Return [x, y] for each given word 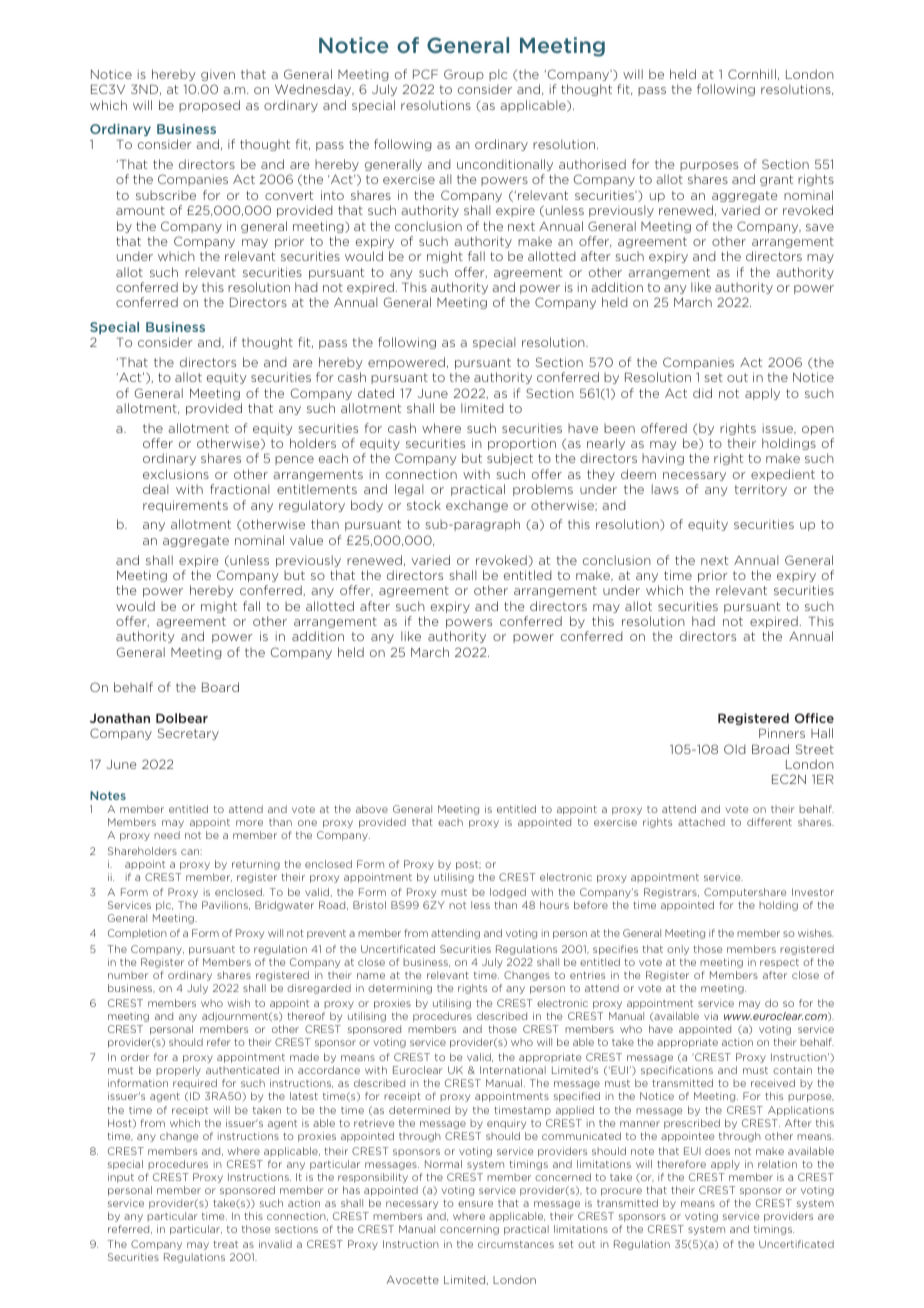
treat [225, 1244]
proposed [209, 106]
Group [464, 75]
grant [776, 180]
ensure [475, 1204]
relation [777, 1164]
